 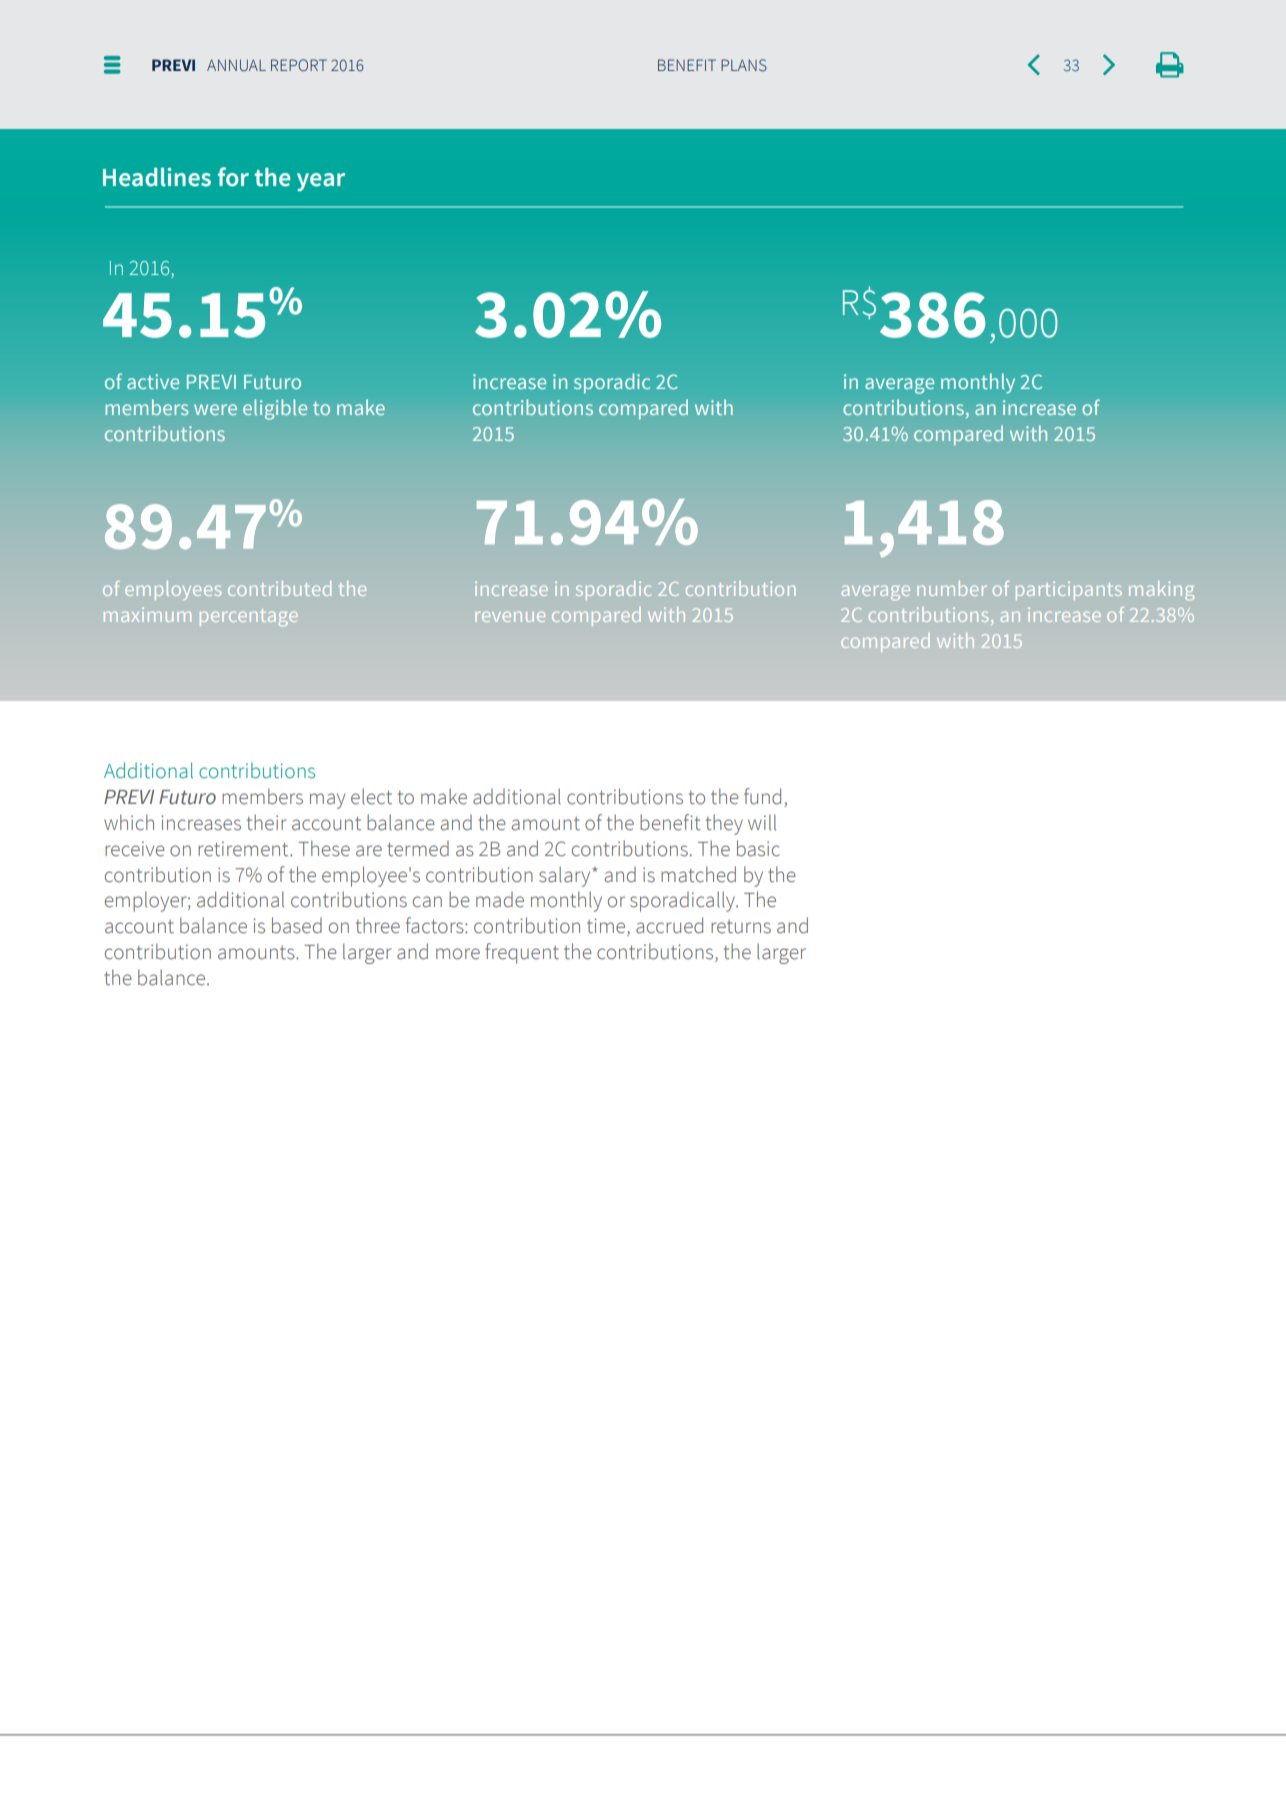 What do you see at coordinates (327, 801) in the image?
I see `may` at bounding box center [327, 801].
